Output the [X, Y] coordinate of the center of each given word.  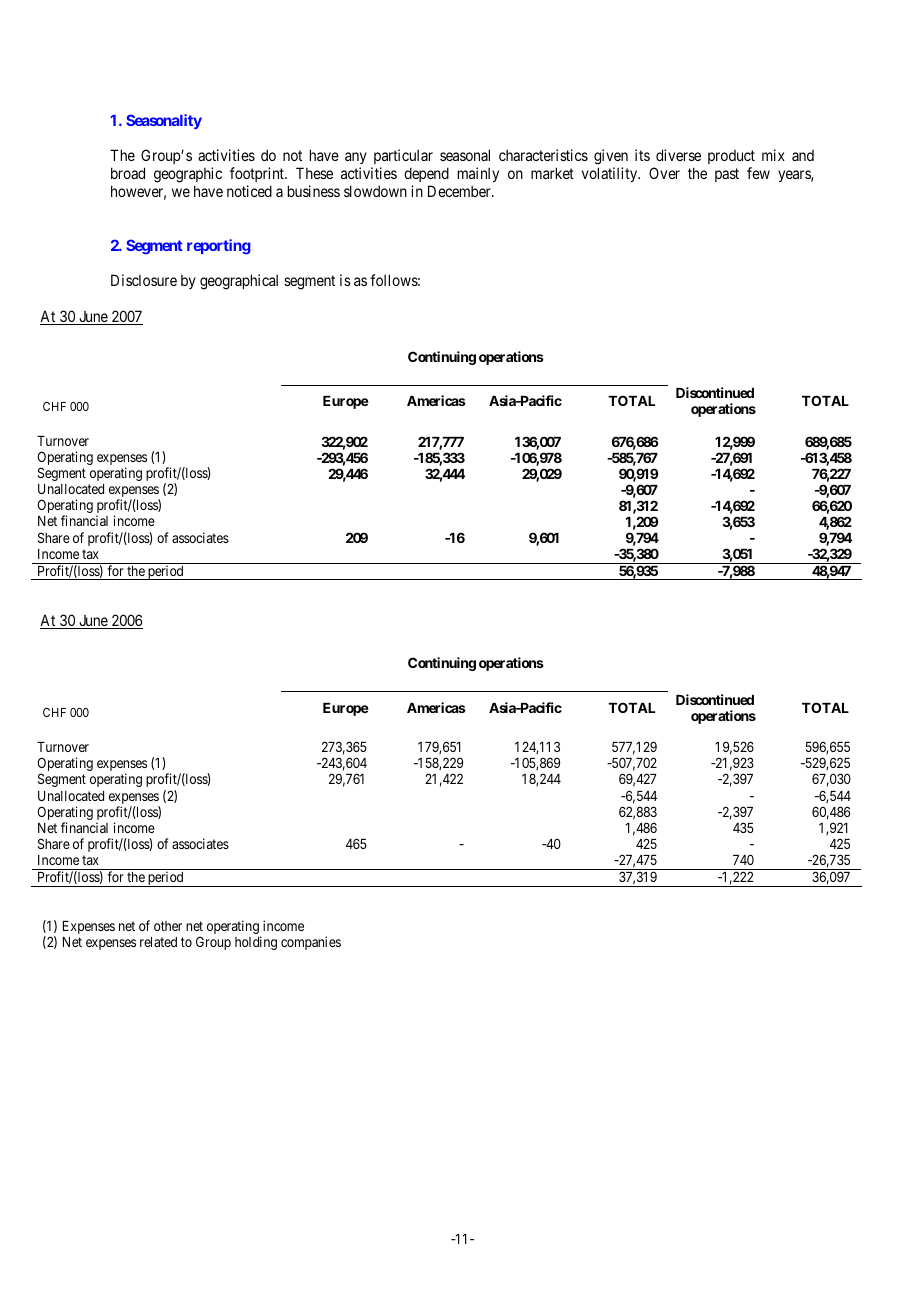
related [158, 942]
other [168, 926]
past [727, 175]
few [758, 173]
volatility [611, 174]
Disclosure [144, 280]
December [460, 191]
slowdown [375, 191]
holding [256, 943]
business [314, 191]
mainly [478, 174]
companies [311, 943]
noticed [249, 191]
